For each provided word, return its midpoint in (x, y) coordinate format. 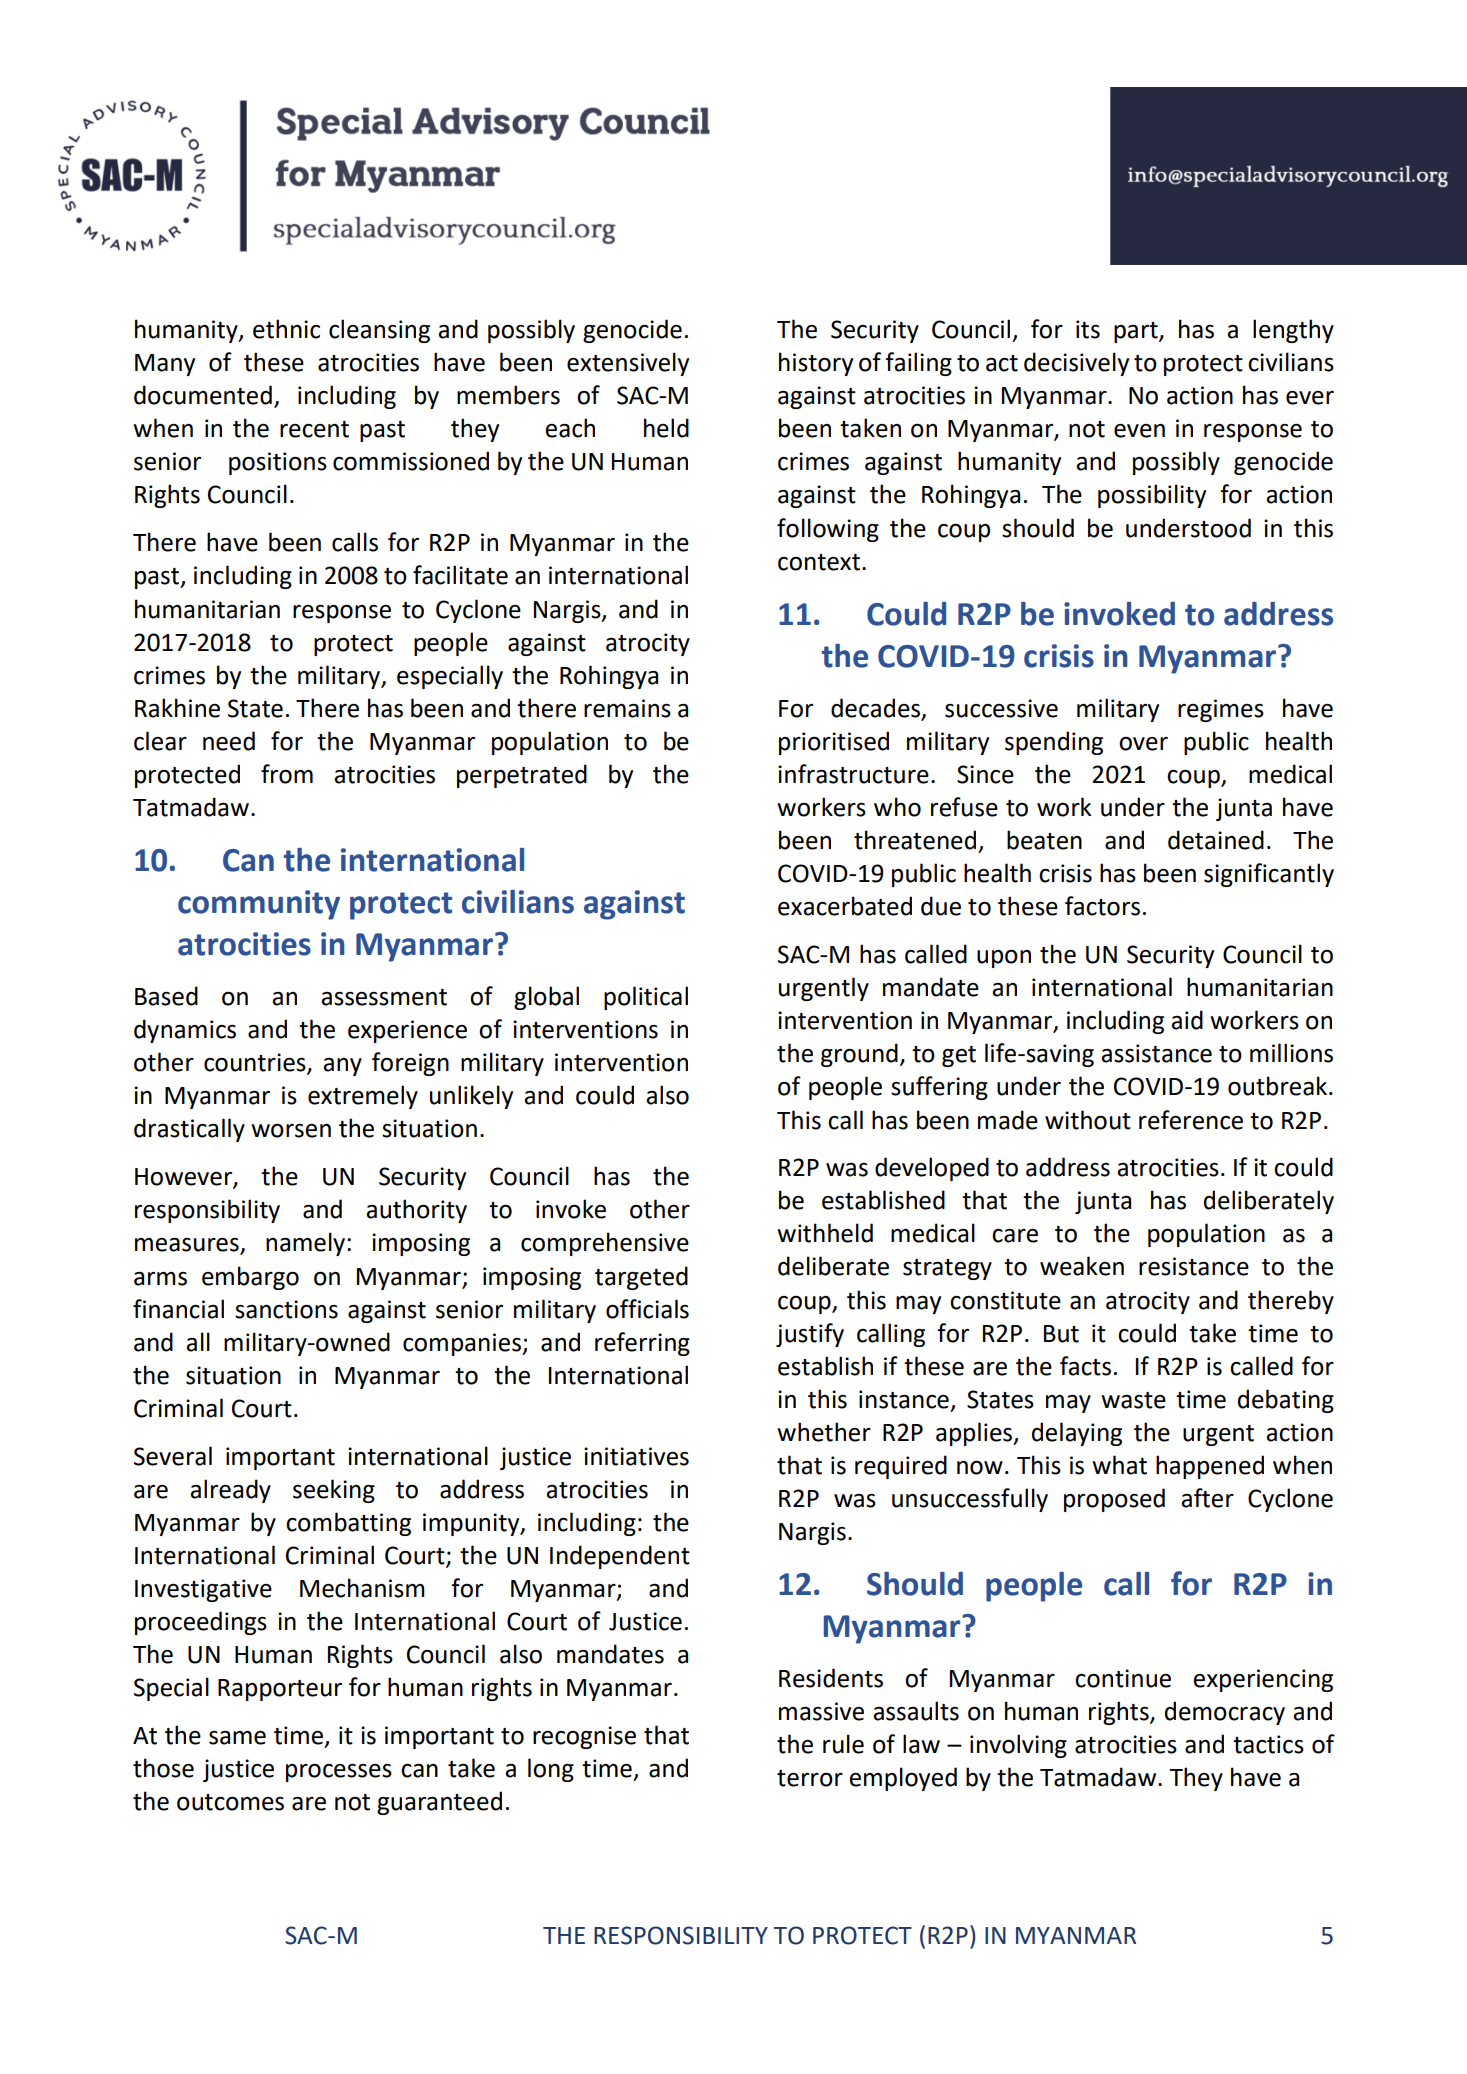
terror (810, 1778)
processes (339, 1773)
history (816, 364)
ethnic (286, 329)
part (1137, 332)
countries (256, 1063)
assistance (1156, 1053)
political (646, 998)
